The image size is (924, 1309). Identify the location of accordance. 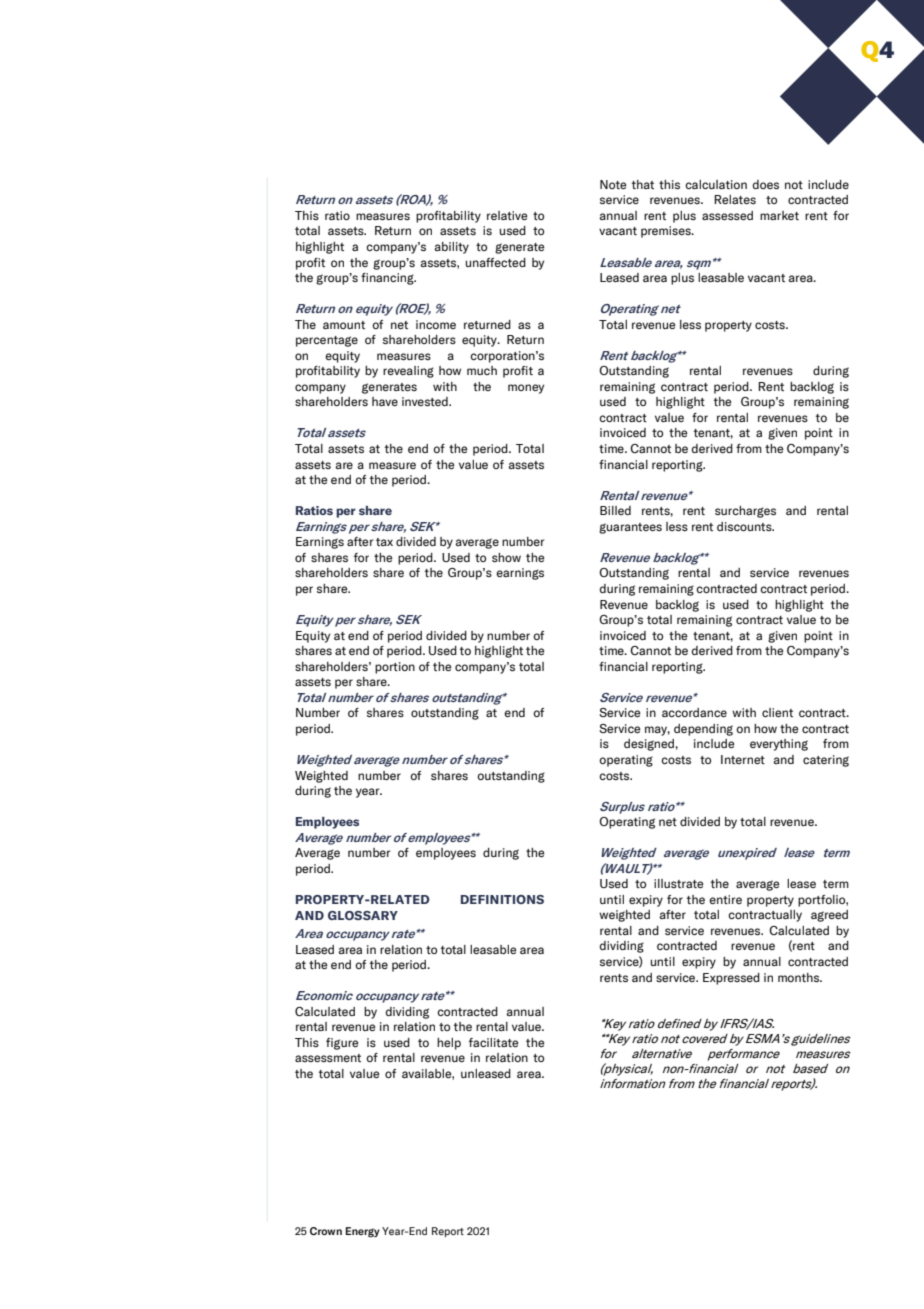
(694, 712).
